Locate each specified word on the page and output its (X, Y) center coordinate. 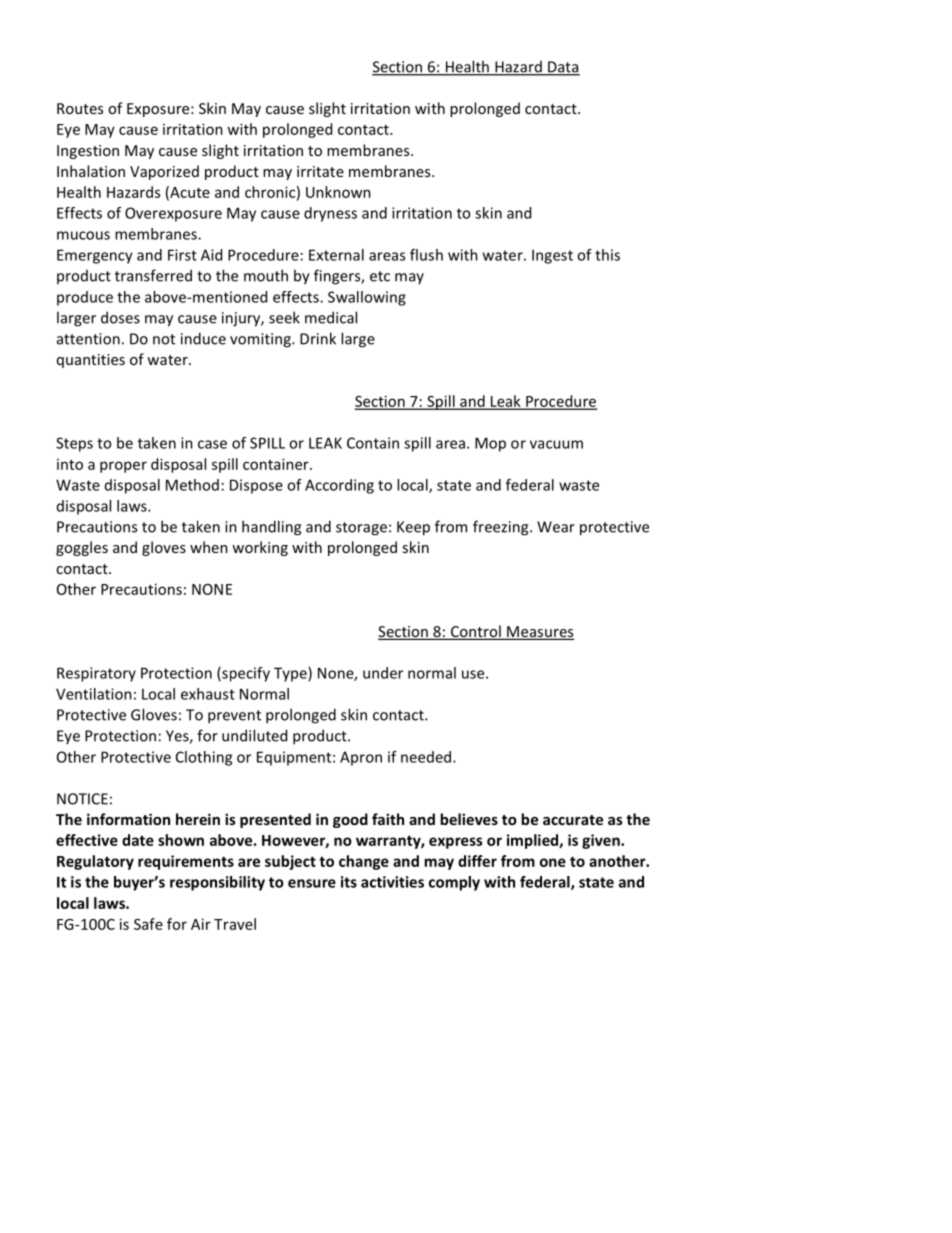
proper (123, 467)
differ (477, 861)
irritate (320, 171)
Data (563, 68)
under (383, 673)
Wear (556, 527)
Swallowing (367, 298)
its (349, 882)
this (607, 255)
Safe (148, 924)
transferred (153, 275)
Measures (540, 633)
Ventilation (94, 694)
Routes (80, 108)
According (339, 486)
